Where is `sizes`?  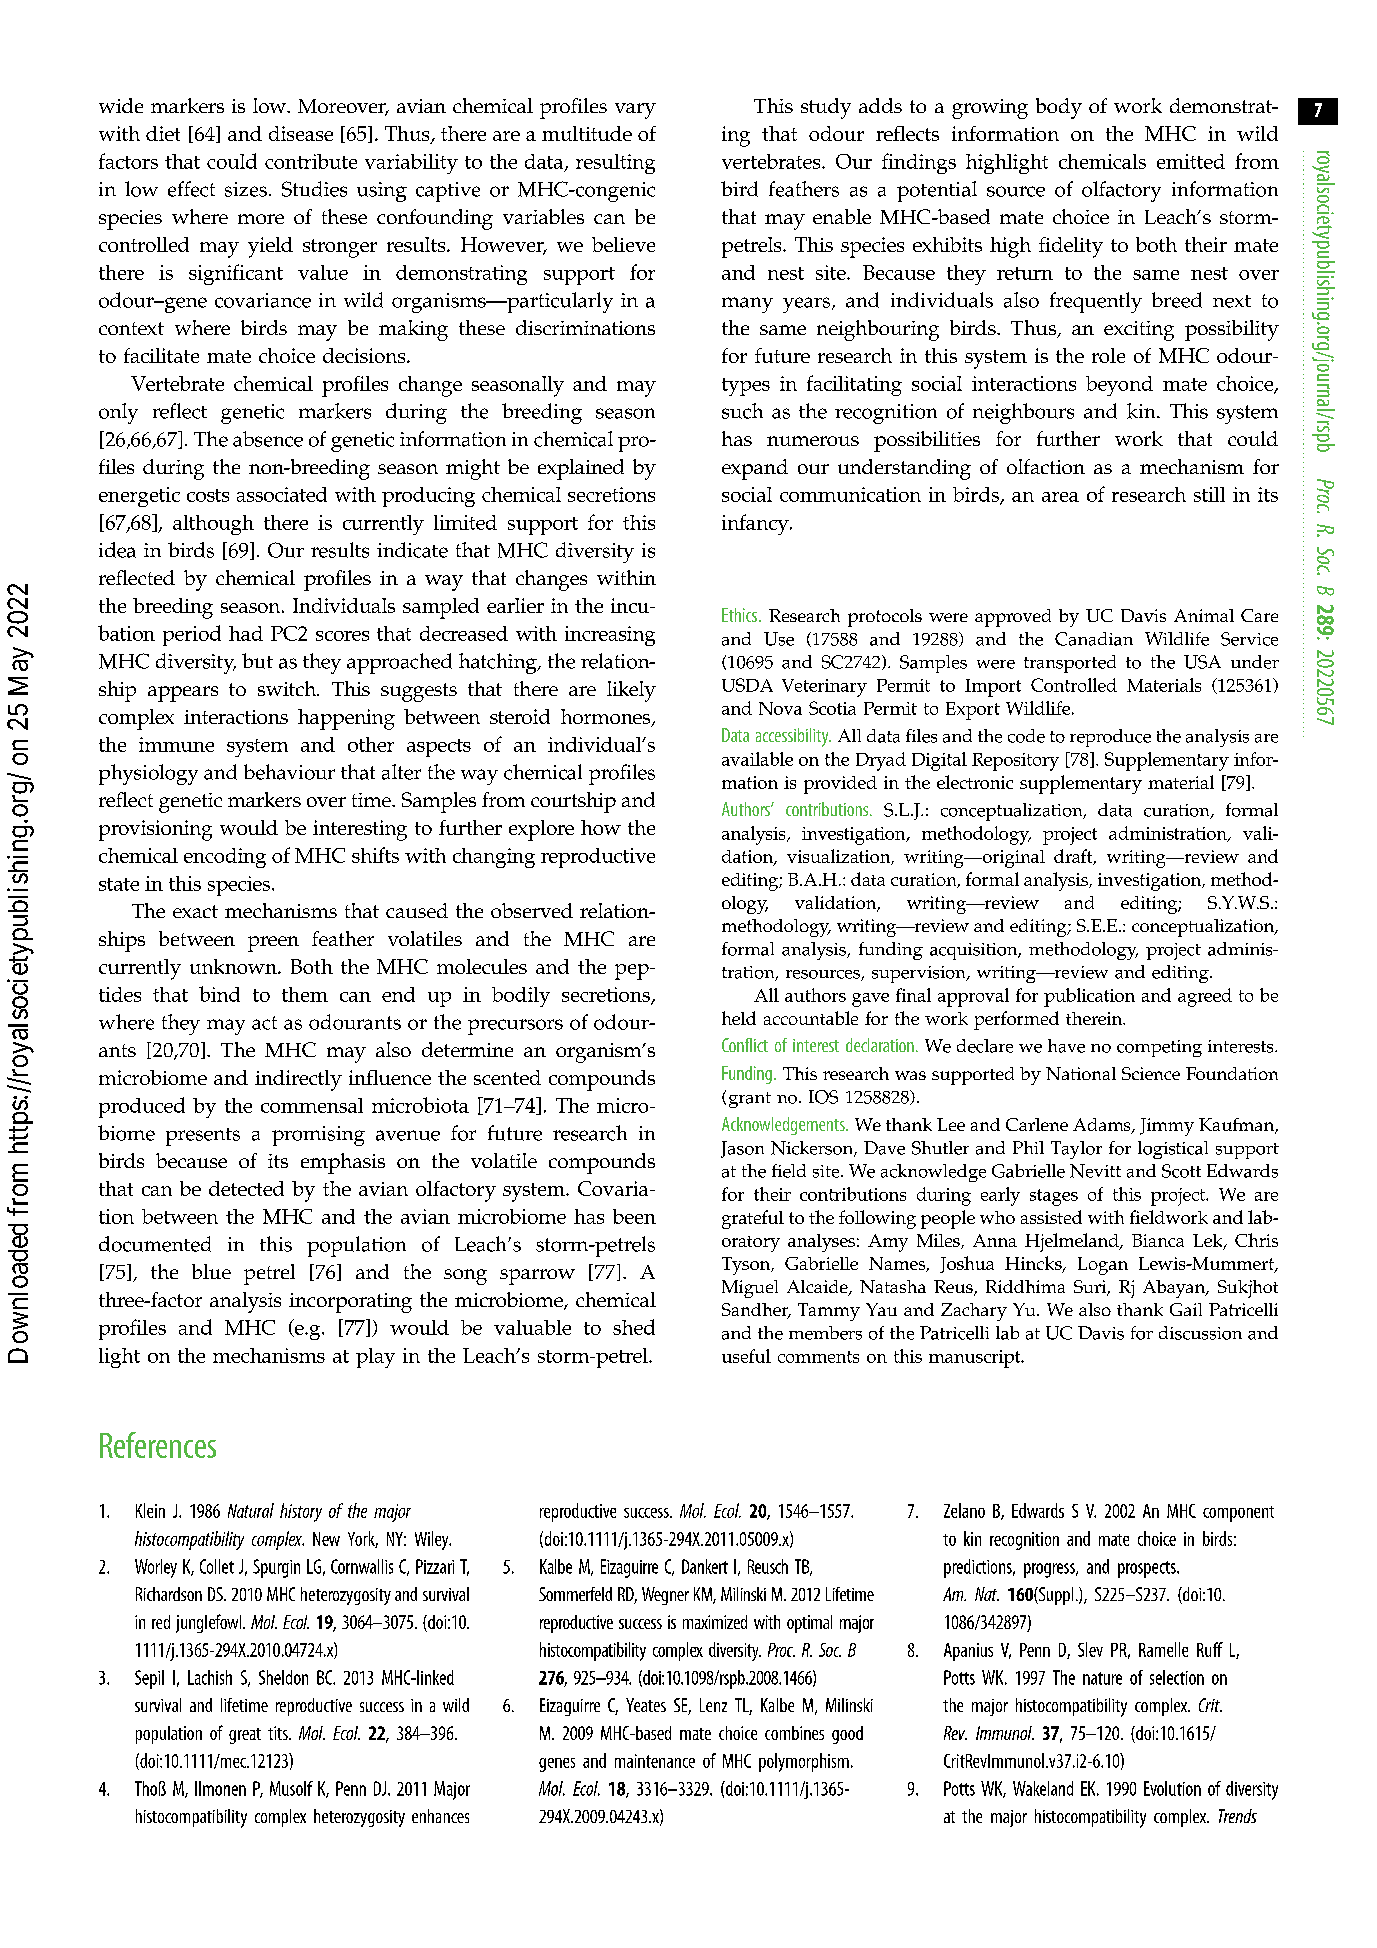 sizes is located at coordinates (246, 189).
